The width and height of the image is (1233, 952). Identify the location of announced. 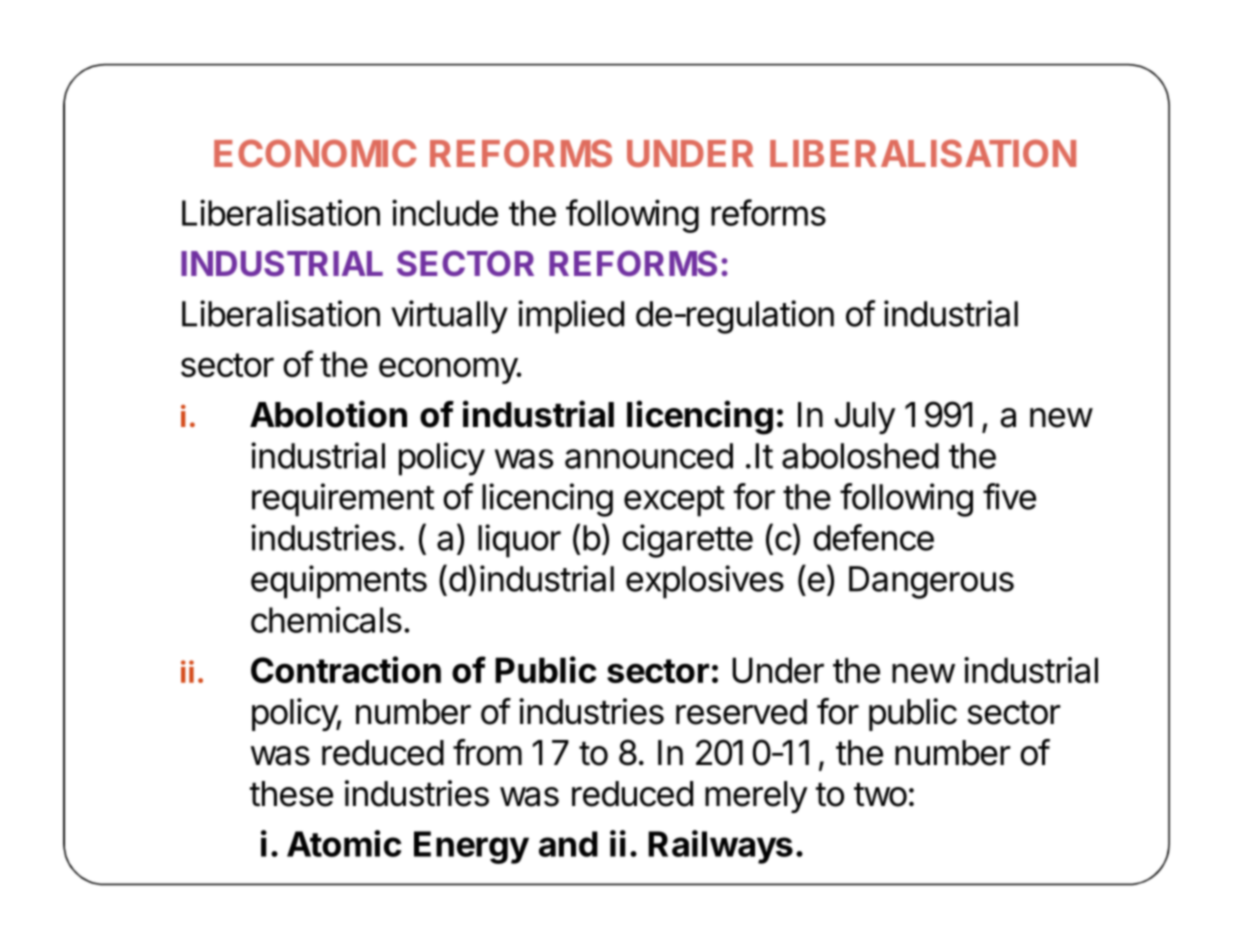
(649, 456).
